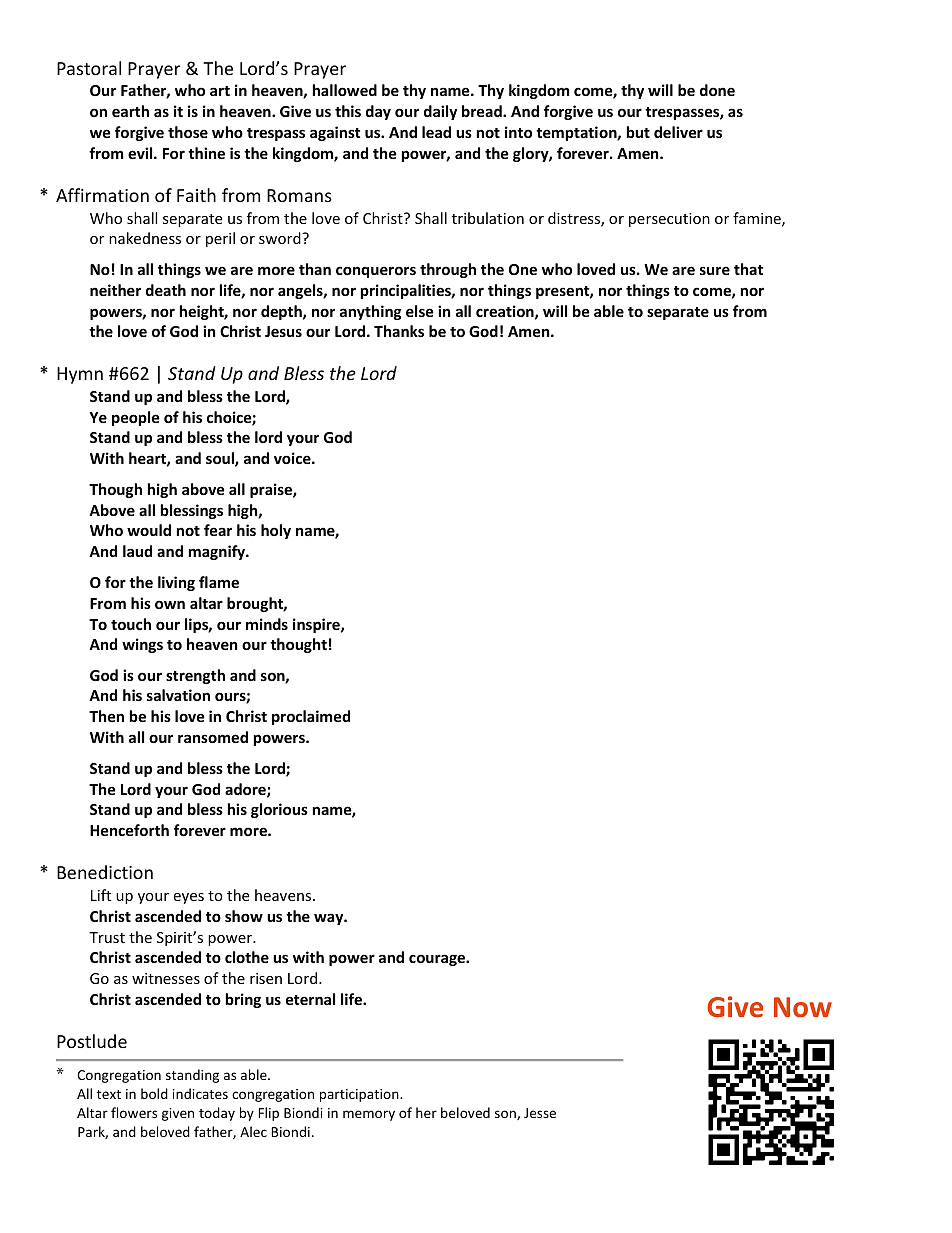 This screenshot has height=1233, width=952. I want to click on minds, so click(267, 624).
